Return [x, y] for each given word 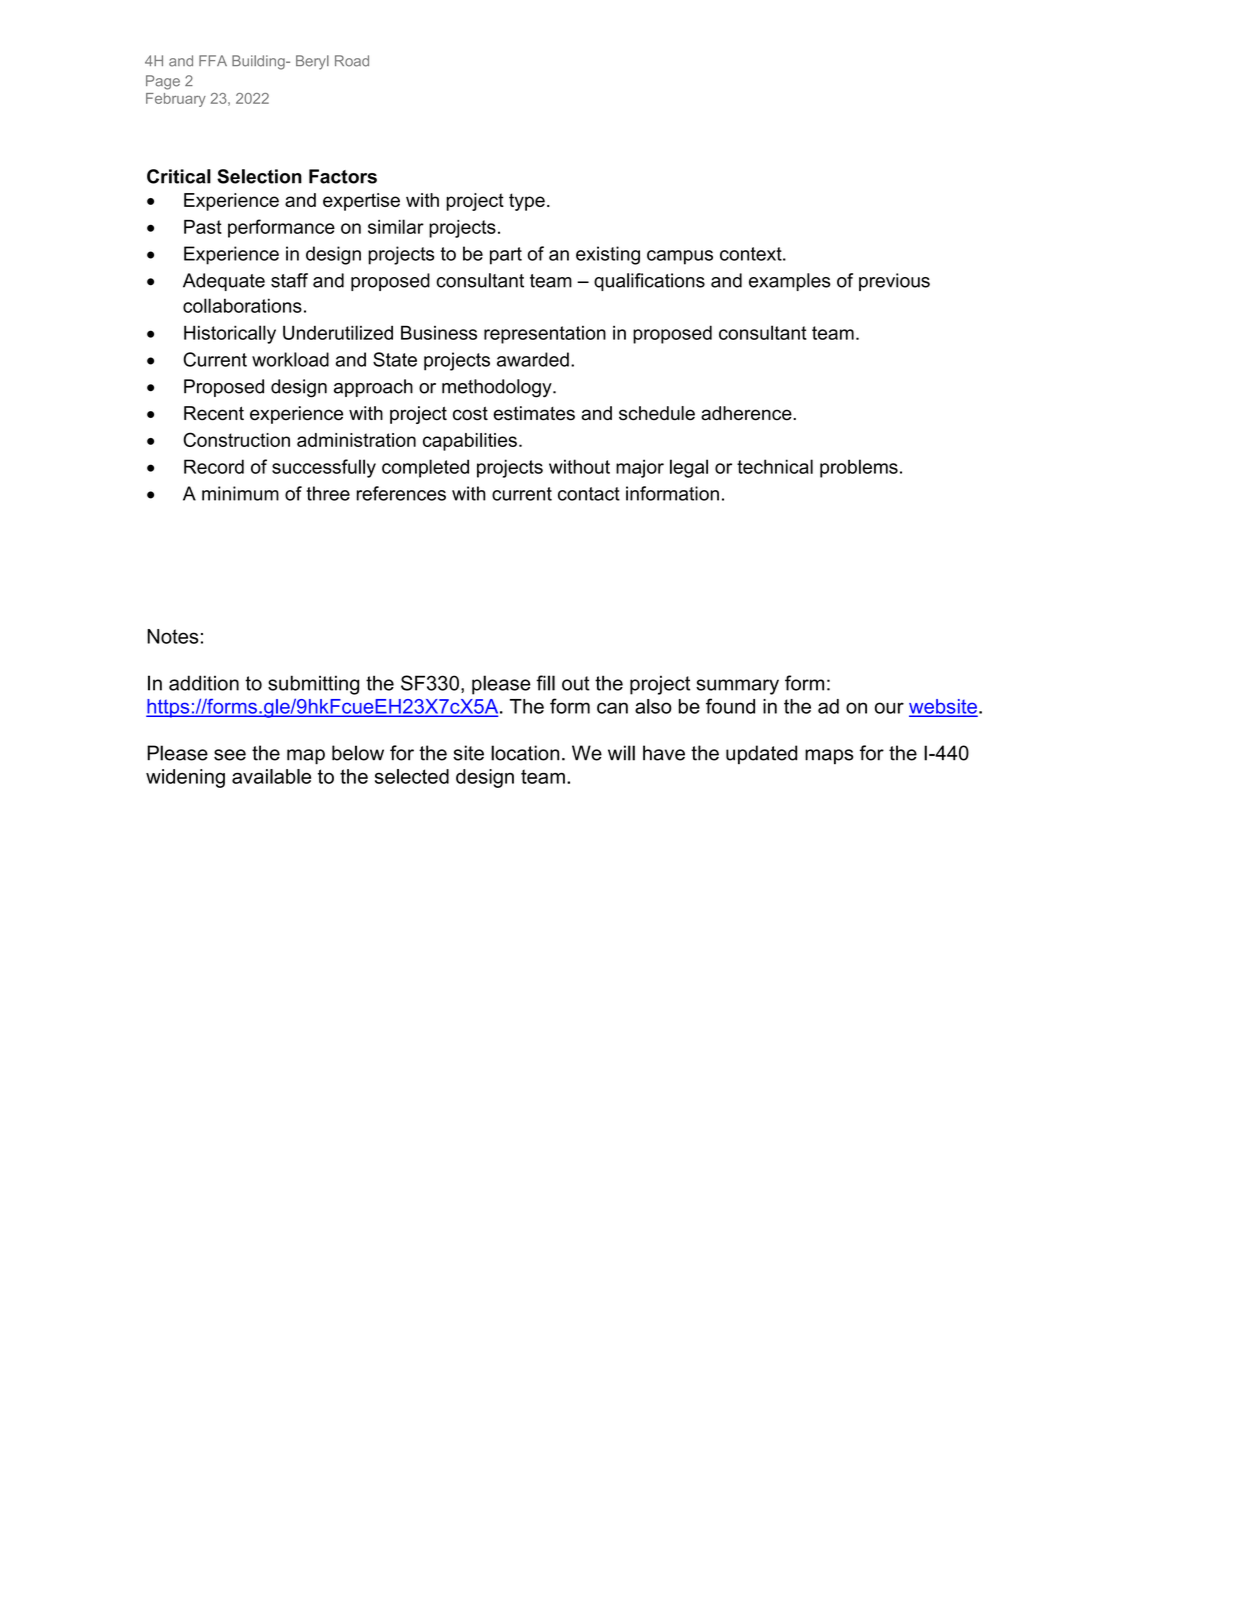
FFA [213, 60]
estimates [534, 413]
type [527, 202]
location [525, 753]
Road [352, 61]
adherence [747, 413]
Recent [214, 413]
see [230, 755]
